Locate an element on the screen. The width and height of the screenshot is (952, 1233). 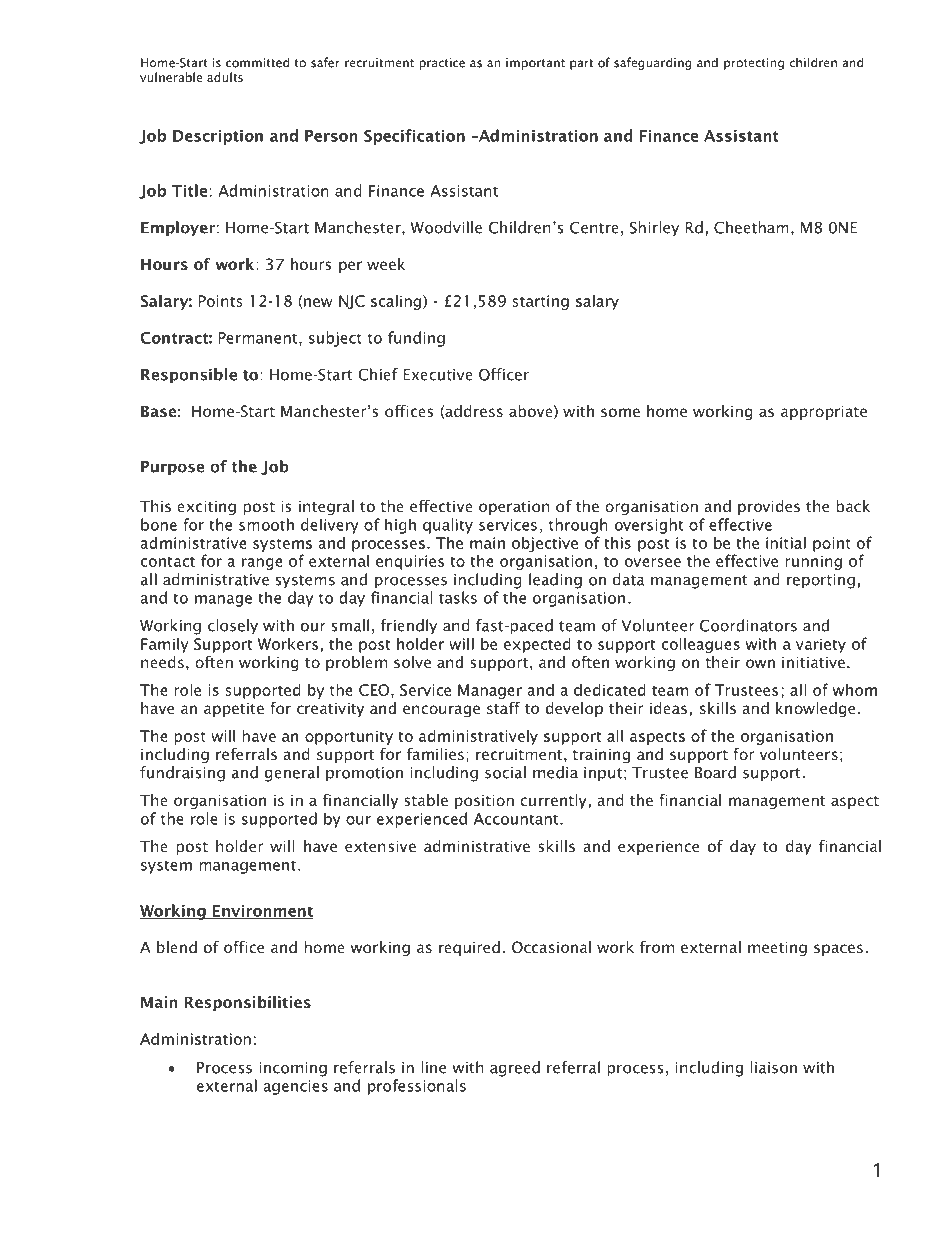
protecting is located at coordinates (754, 64).
